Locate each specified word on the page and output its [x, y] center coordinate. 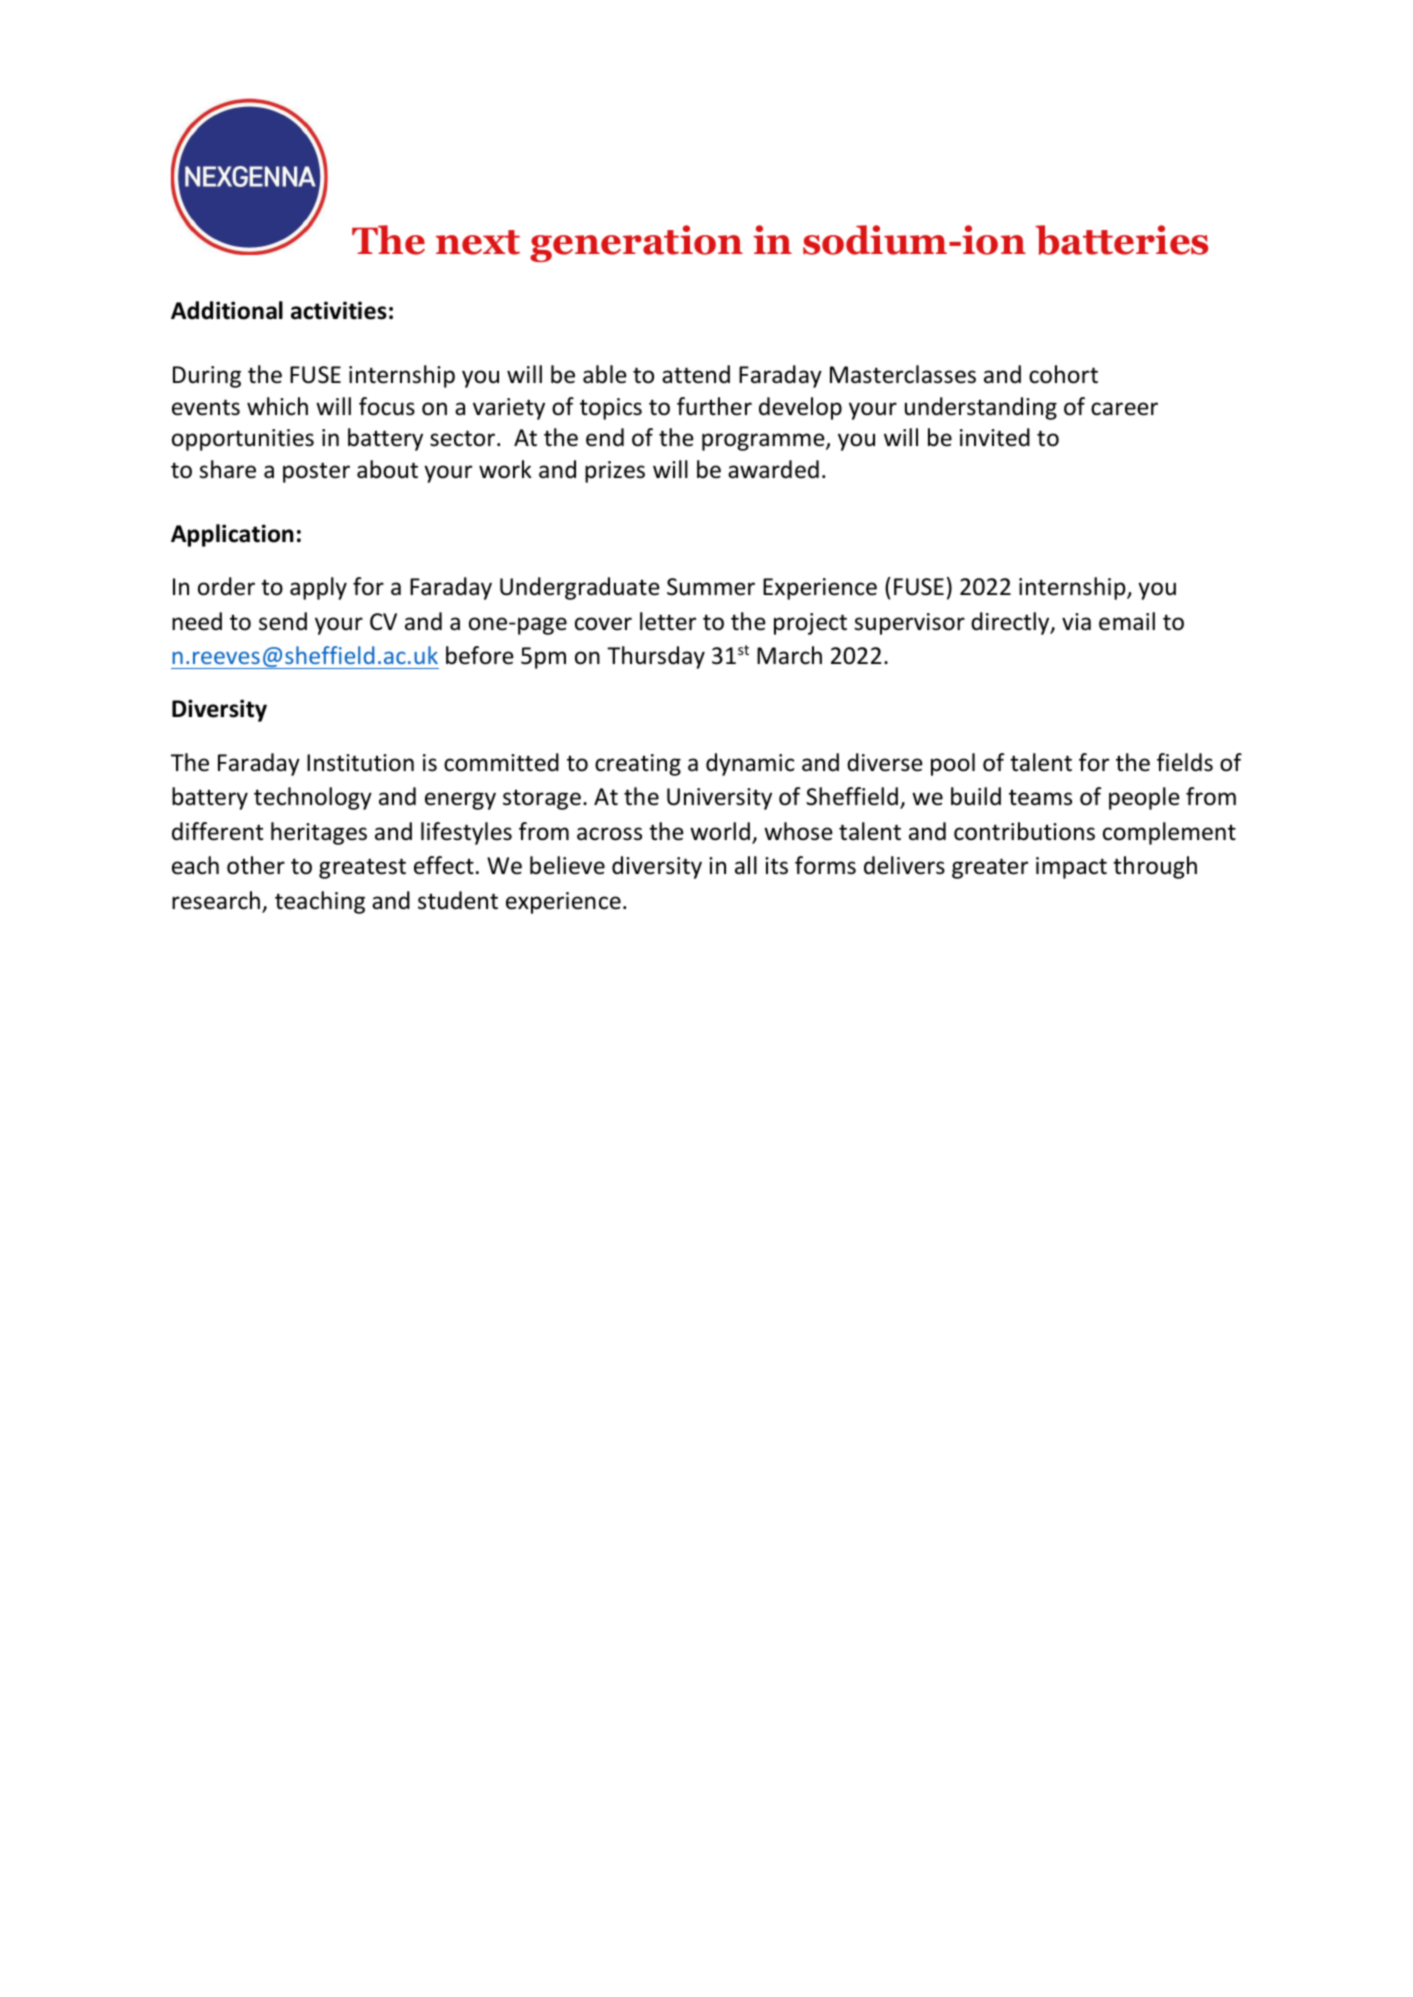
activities [339, 310]
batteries [1121, 240]
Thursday [656, 657]
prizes [615, 472]
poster [316, 472]
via [1076, 622]
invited [995, 437]
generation [636, 243]
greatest [362, 868]
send [283, 621]
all [746, 865]
